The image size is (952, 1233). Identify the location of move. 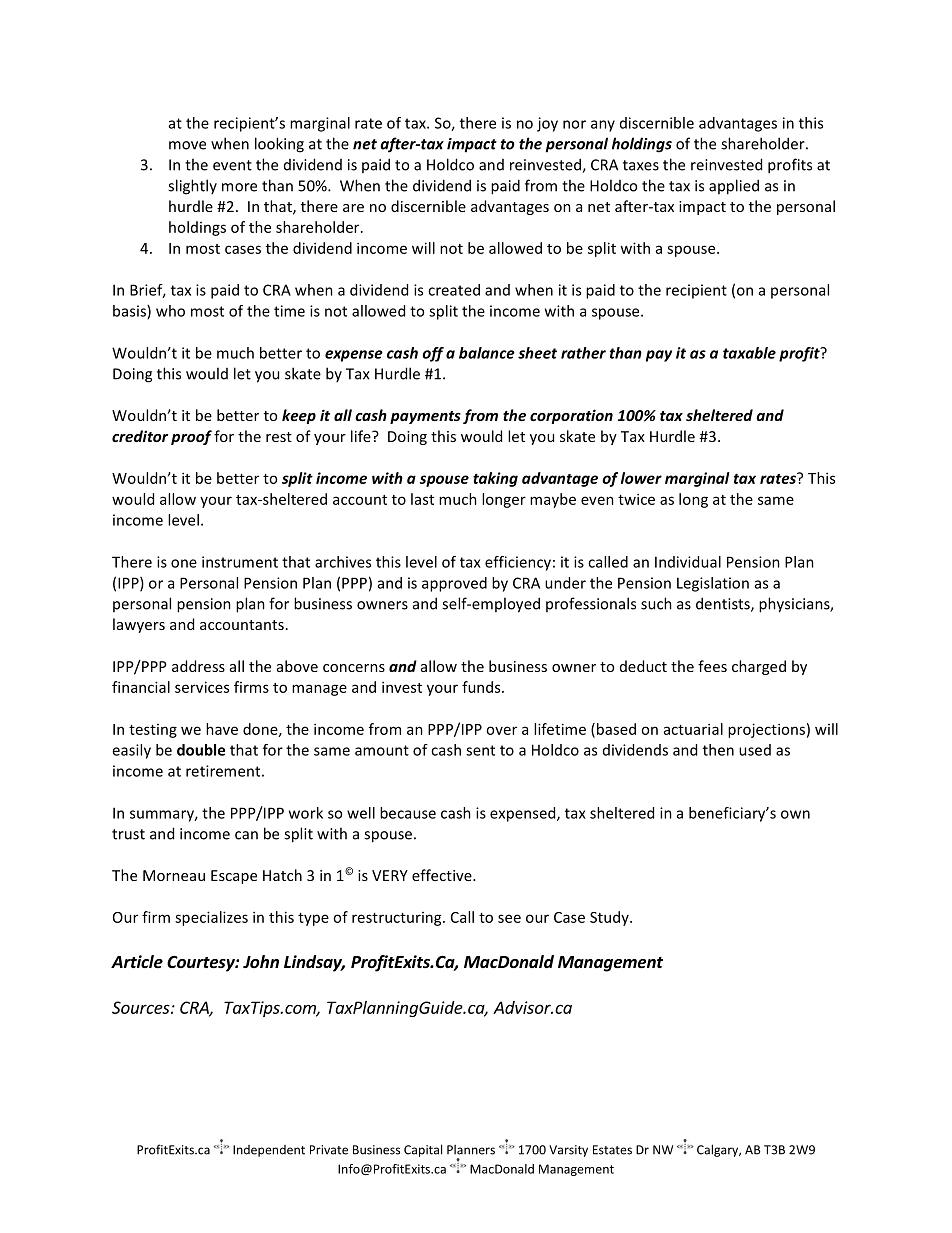
(187, 145).
